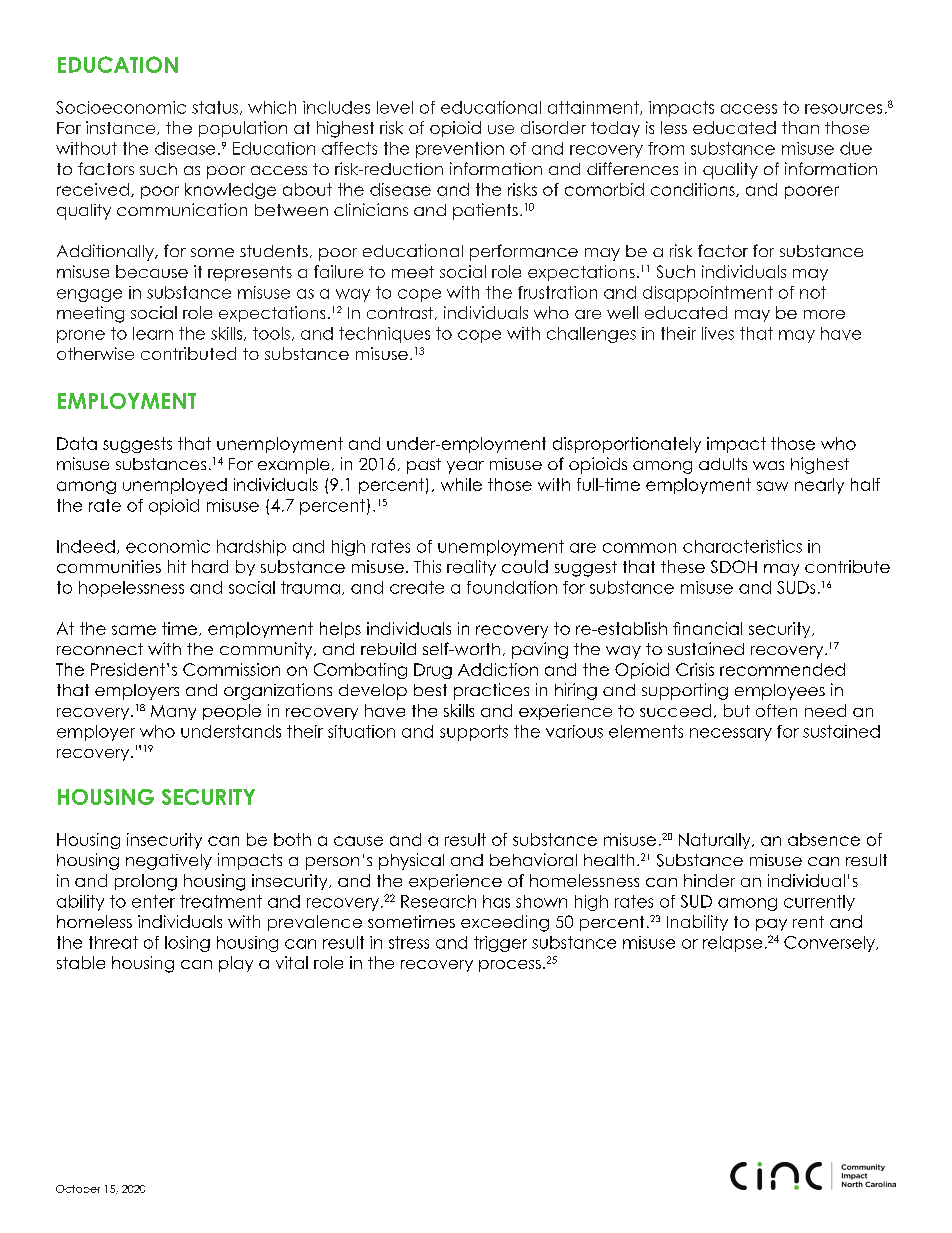 The image size is (952, 1233). What do you see at coordinates (122, 128) in the screenshot?
I see `instance` at bounding box center [122, 128].
